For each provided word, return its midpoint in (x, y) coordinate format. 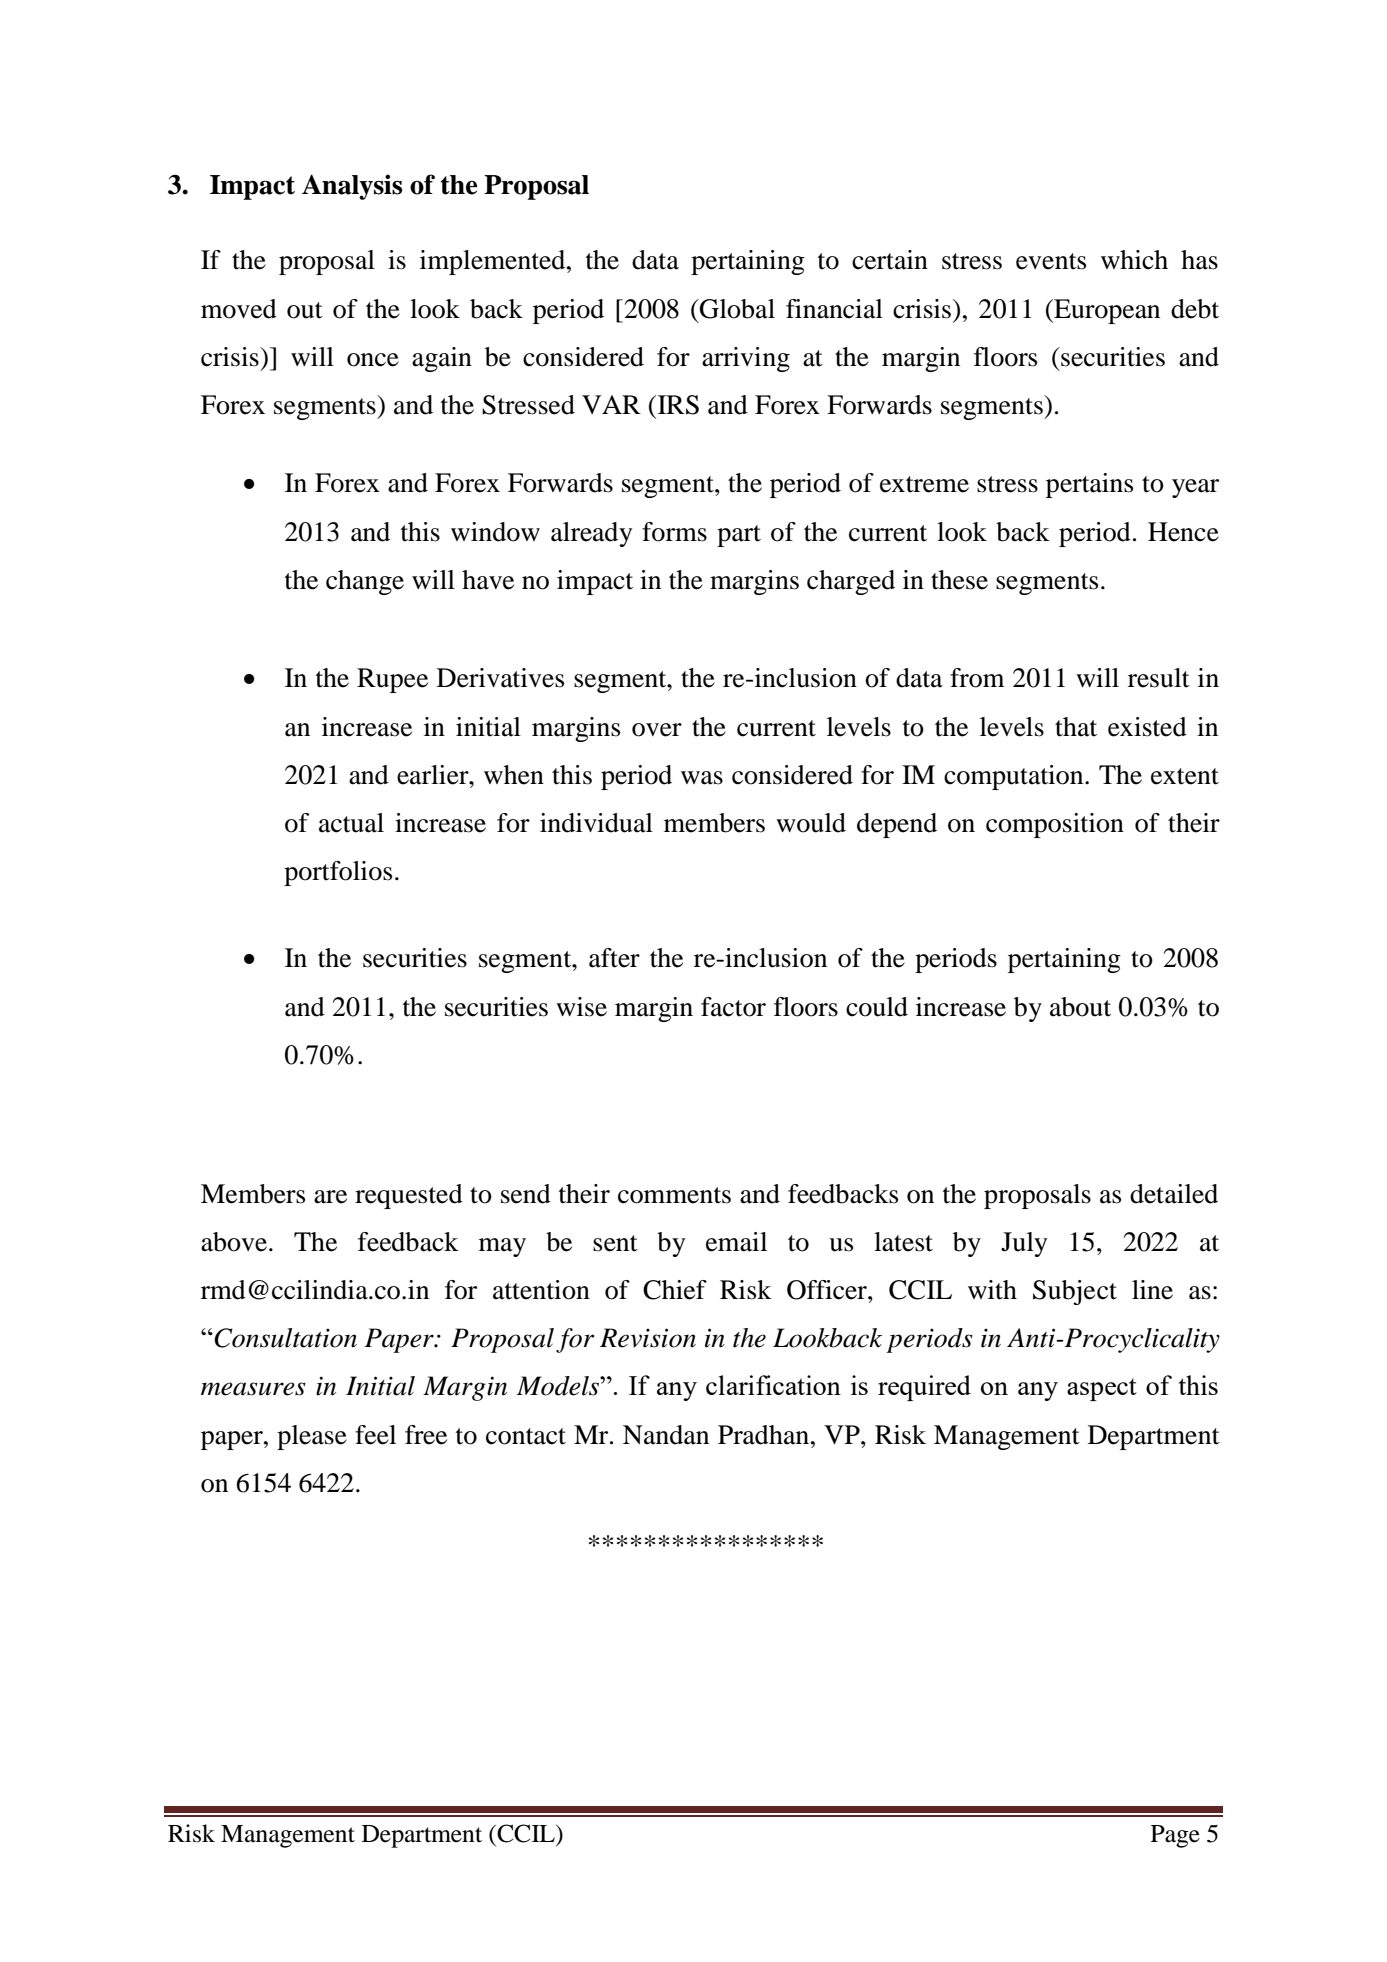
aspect (1102, 1389)
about (1080, 1007)
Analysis (352, 187)
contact (526, 1436)
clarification (773, 1385)
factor (733, 1007)
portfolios (338, 873)
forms (674, 532)
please (312, 1437)
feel (375, 1435)
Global (736, 309)
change (365, 582)
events (1051, 261)
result (1159, 678)
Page (1175, 1836)
